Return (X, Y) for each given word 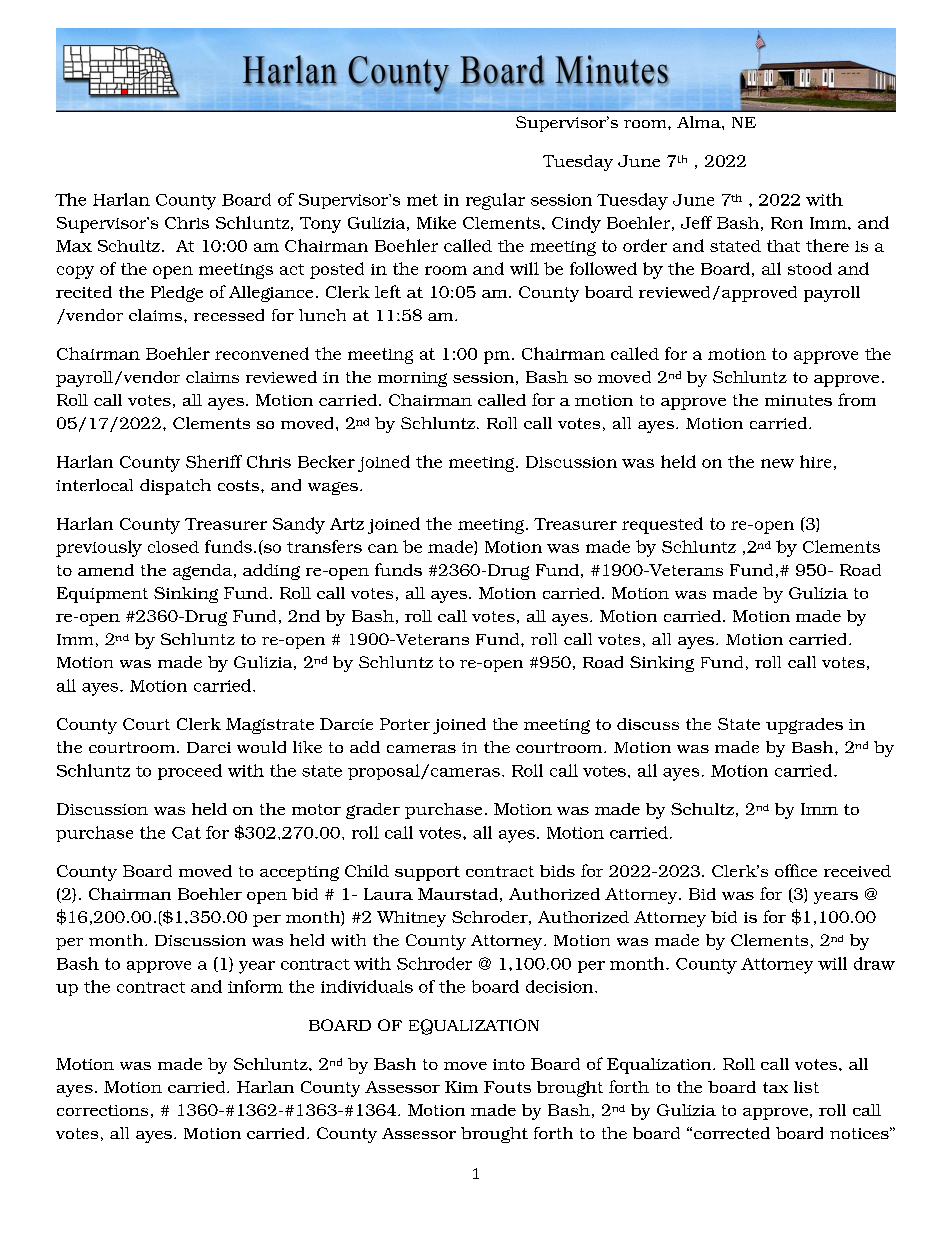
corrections (102, 1110)
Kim (461, 1087)
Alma (700, 122)
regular (495, 201)
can (383, 548)
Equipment (102, 595)
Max (74, 246)
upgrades (804, 726)
